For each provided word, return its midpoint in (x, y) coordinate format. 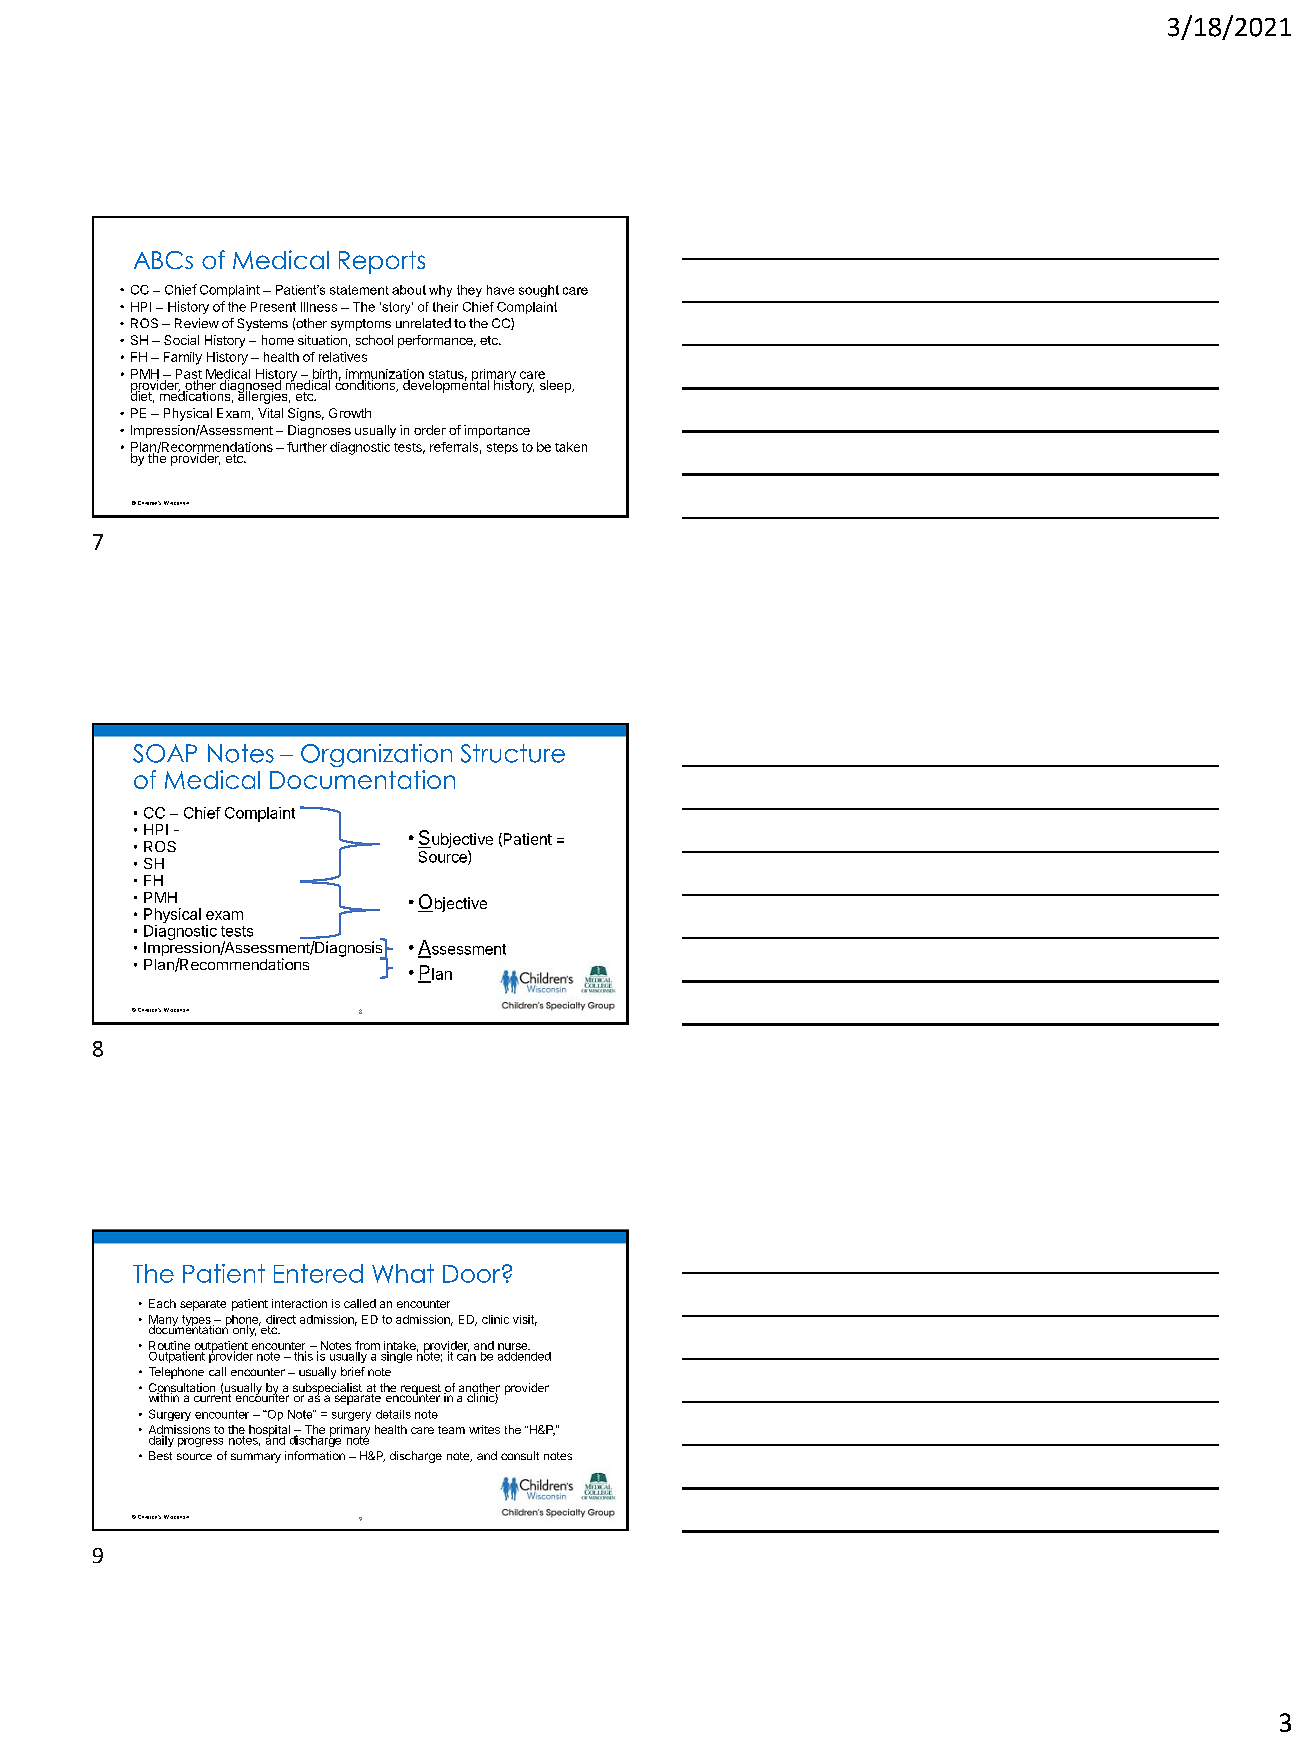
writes (484, 1429)
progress (200, 1442)
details (393, 1414)
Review (197, 323)
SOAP (165, 753)
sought (539, 291)
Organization (376, 755)
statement (359, 290)
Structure (513, 753)
